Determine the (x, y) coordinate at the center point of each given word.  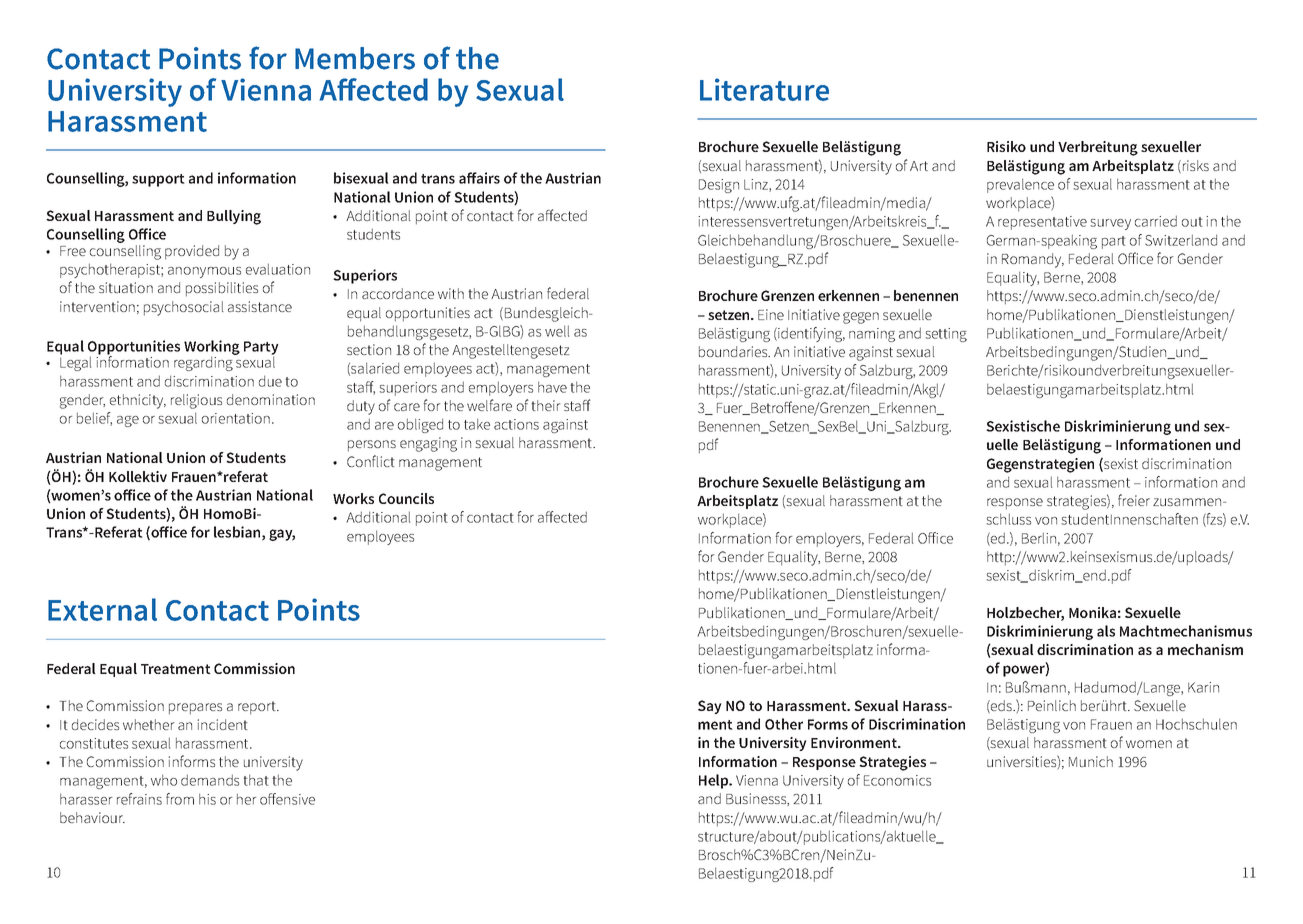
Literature (764, 89)
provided (192, 252)
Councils (406, 498)
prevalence (1020, 185)
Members (355, 58)
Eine (771, 314)
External (102, 609)
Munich (1091, 761)
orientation (236, 418)
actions (516, 424)
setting (946, 335)
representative (1042, 223)
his (207, 799)
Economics (897, 780)
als (1106, 631)
